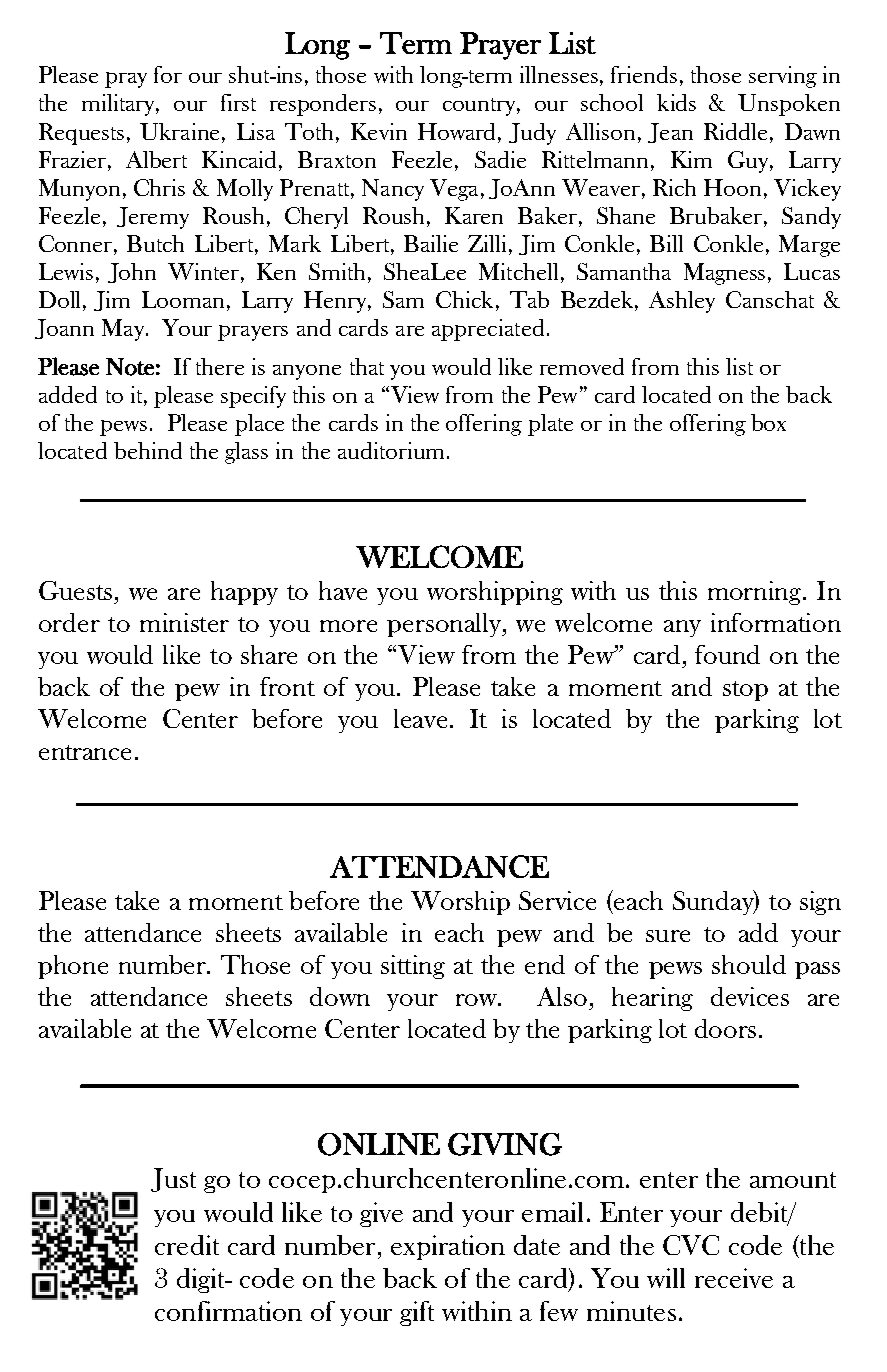 Image resolution: width=887 pixels, height=1372 pixels. I want to click on Kevin, so click(379, 131).
